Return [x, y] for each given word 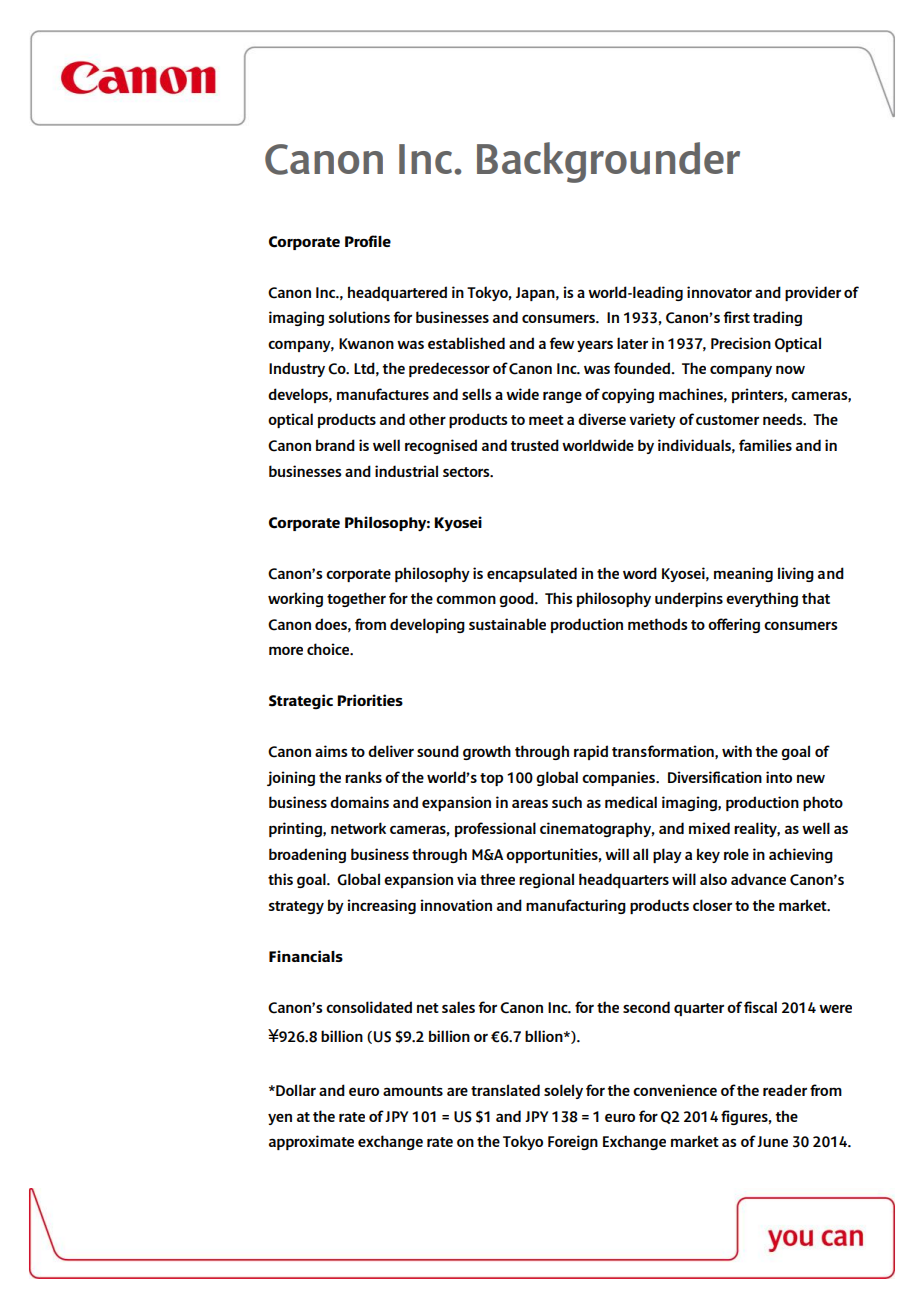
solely [563, 1091]
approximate [311, 1142]
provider [813, 293]
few [562, 343]
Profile [368, 241]
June [772, 1141]
